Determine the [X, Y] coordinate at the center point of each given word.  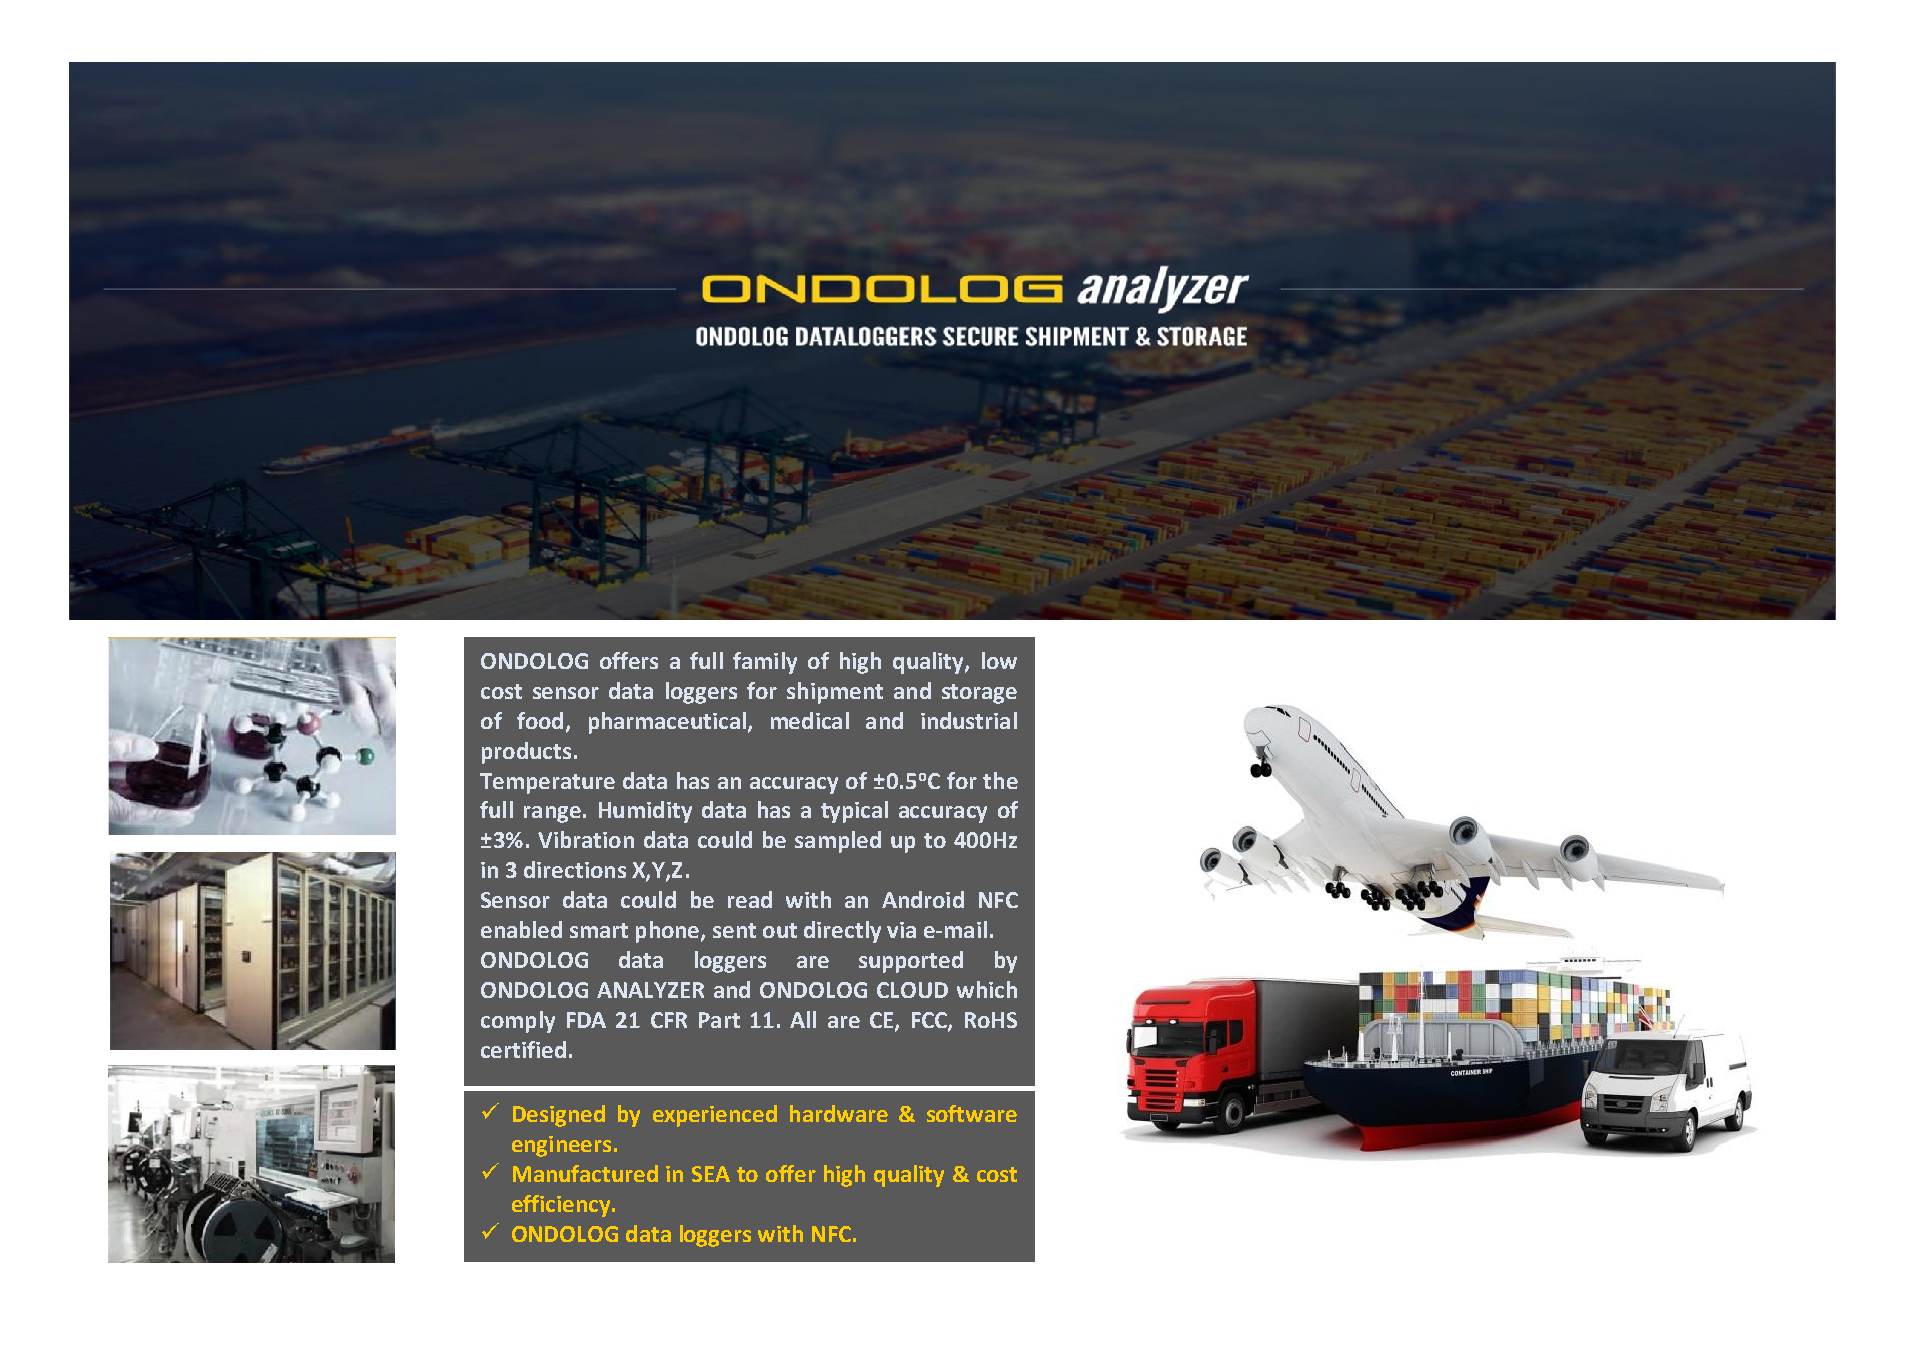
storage [979, 694]
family [765, 663]
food [540, 720]
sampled [838, 842]
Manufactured [585, 1173]
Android [923, 899]
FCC [930, 1021]
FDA [586, 1020]
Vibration [586, 839]
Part [719, 1020]
